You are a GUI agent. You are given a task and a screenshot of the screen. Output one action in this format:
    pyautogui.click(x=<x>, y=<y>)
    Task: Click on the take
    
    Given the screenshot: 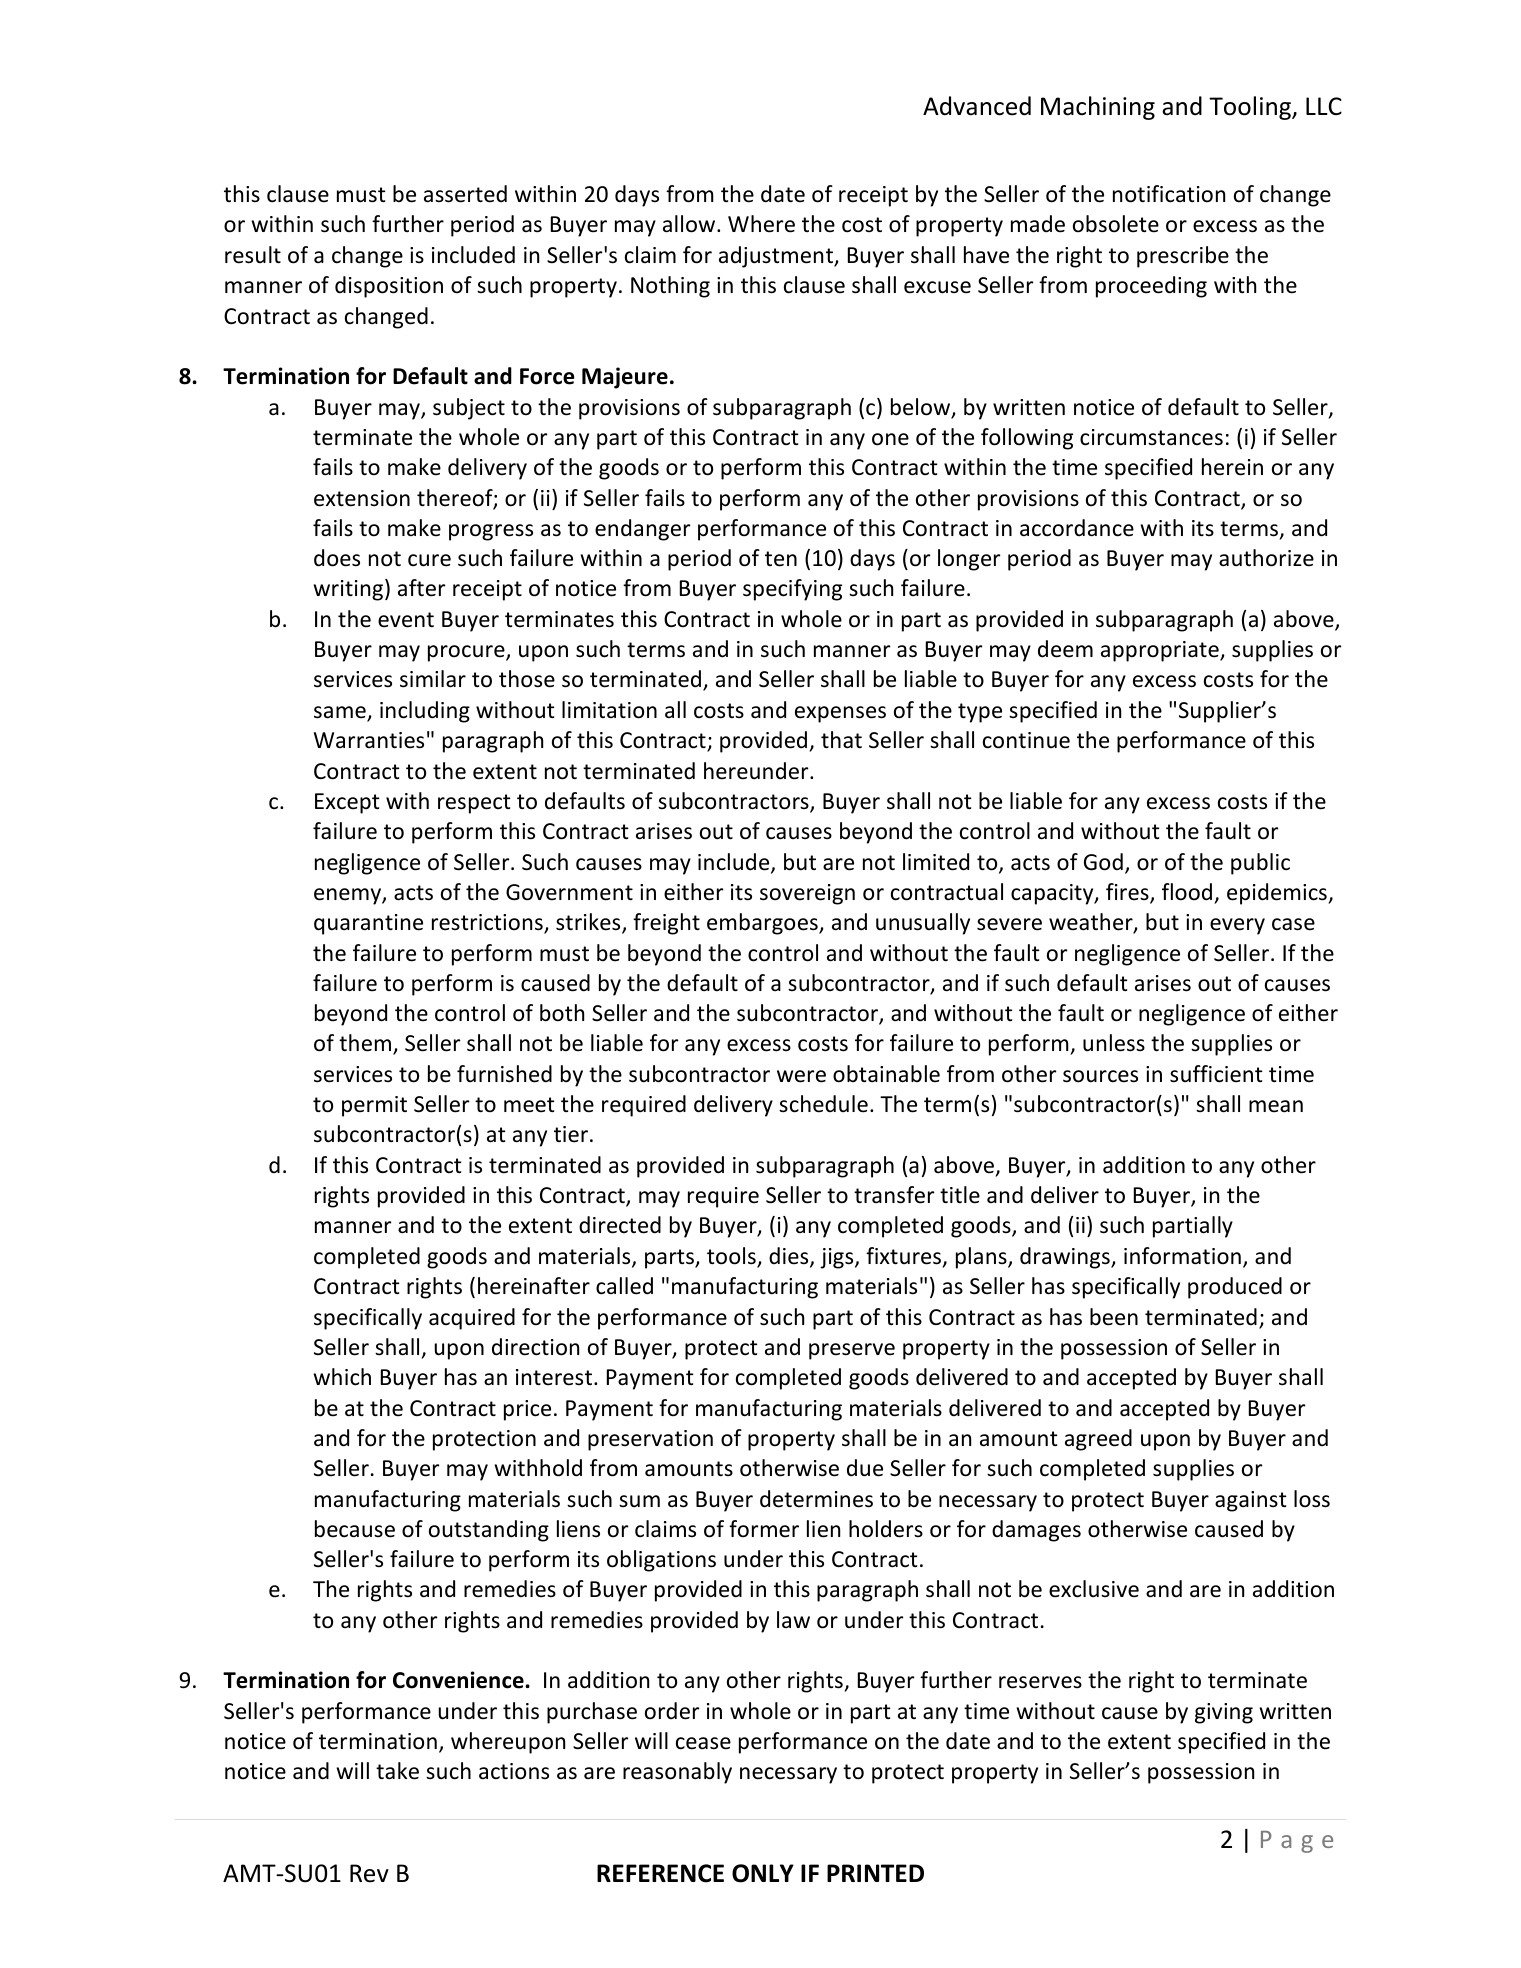 What is the action you would take?
    pyautogui.click(x=397, y=1771)
